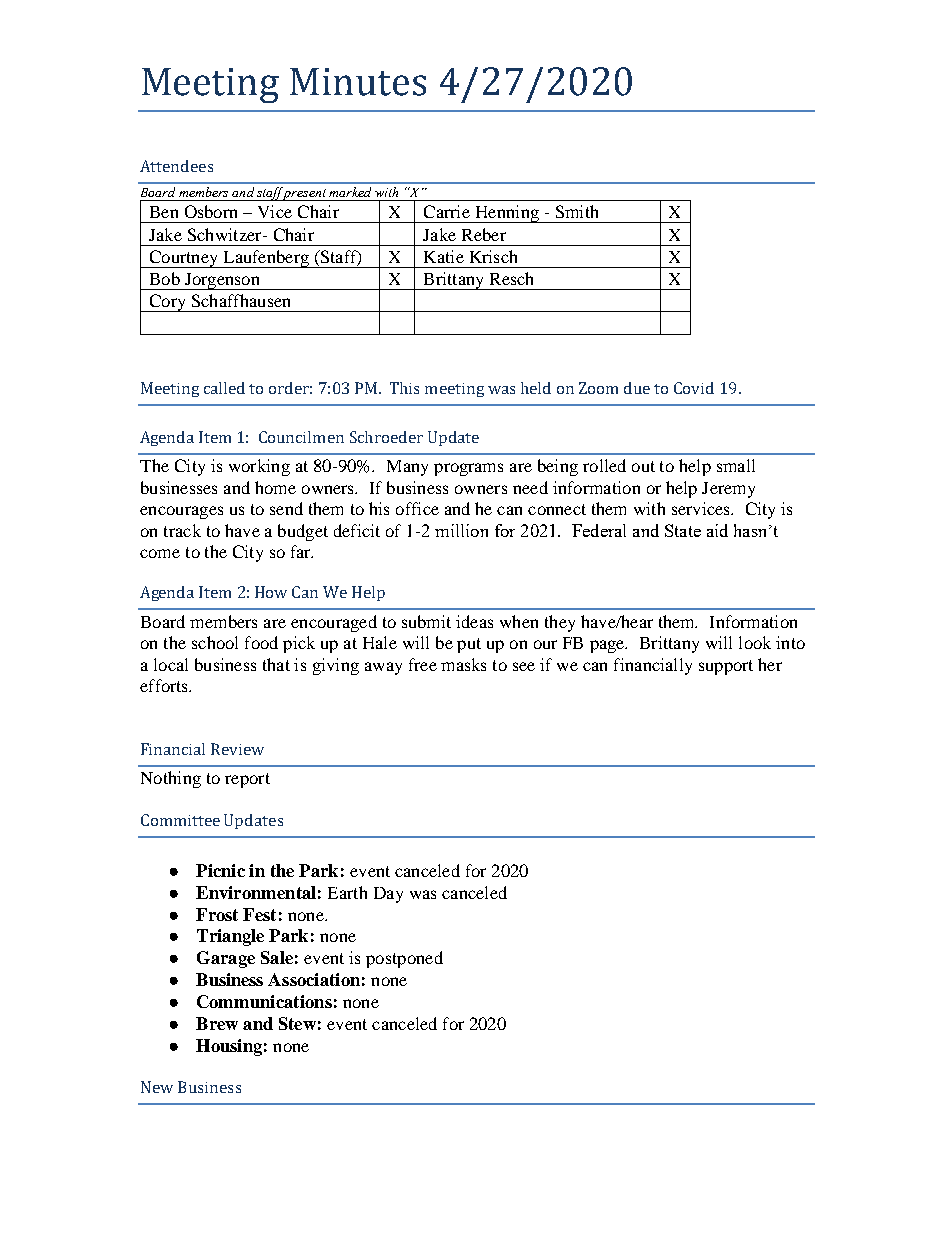 The width and height of the screenshot is (952, 1233). What do you see at coordinates (577, 211) in the screenshot?
I see `Smith` at bounding box center [577, 211].
